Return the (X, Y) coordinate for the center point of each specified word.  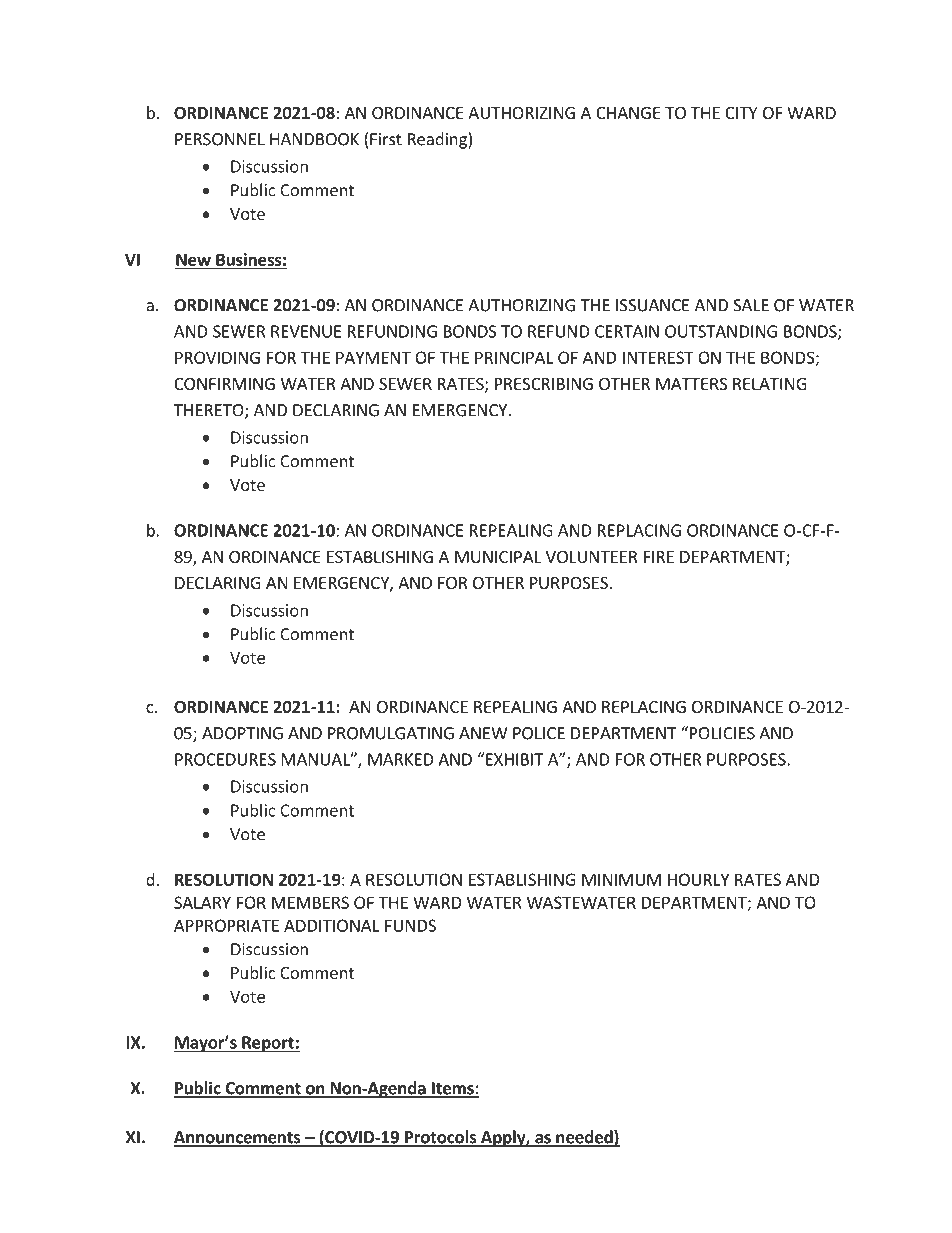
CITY (741, 113)
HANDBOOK (314, 139)
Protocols (441, 1138)
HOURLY (698, 879)
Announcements (238, 1138)
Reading (438, 140)
